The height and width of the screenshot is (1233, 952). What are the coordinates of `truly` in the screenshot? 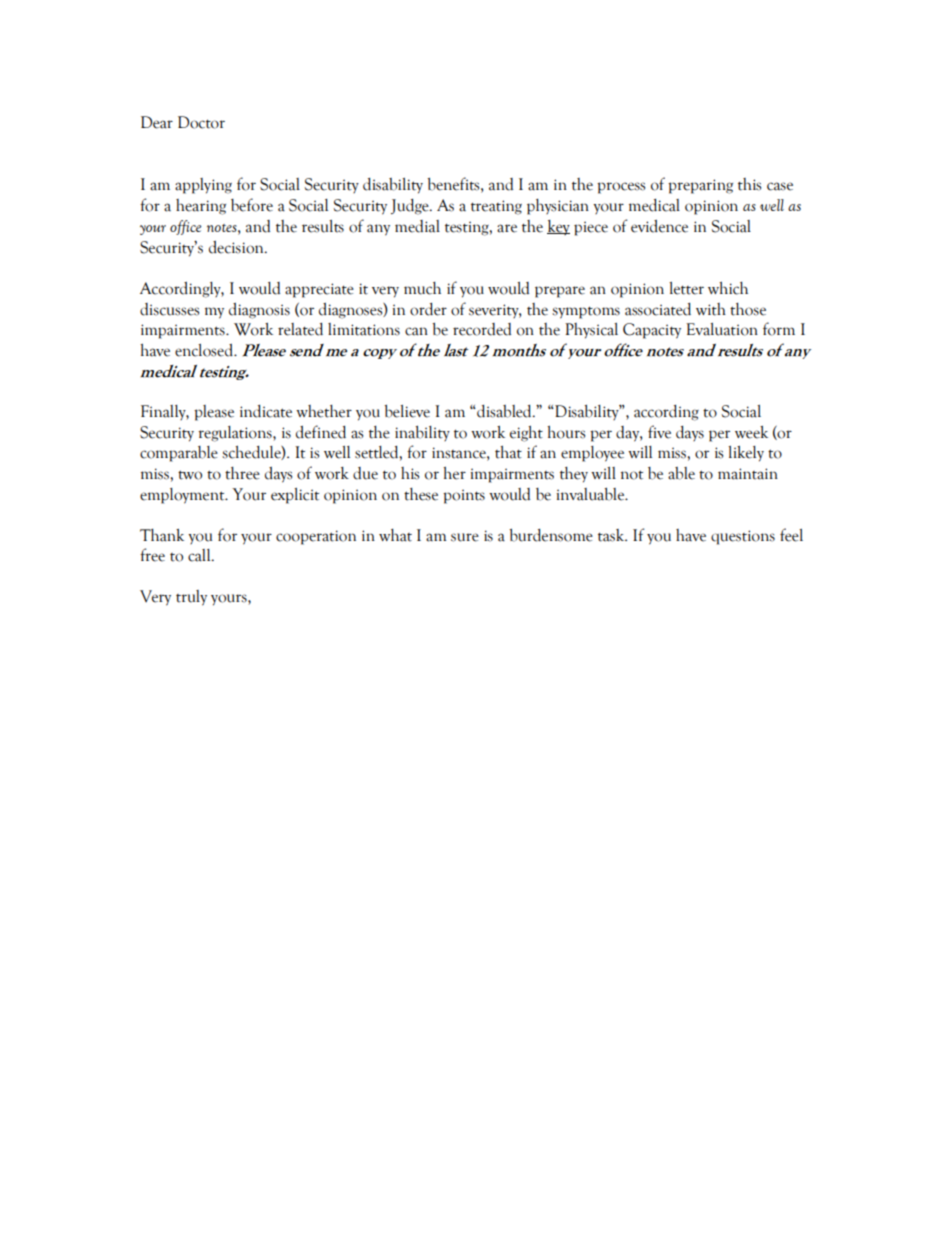 It's located at (191, 598).
